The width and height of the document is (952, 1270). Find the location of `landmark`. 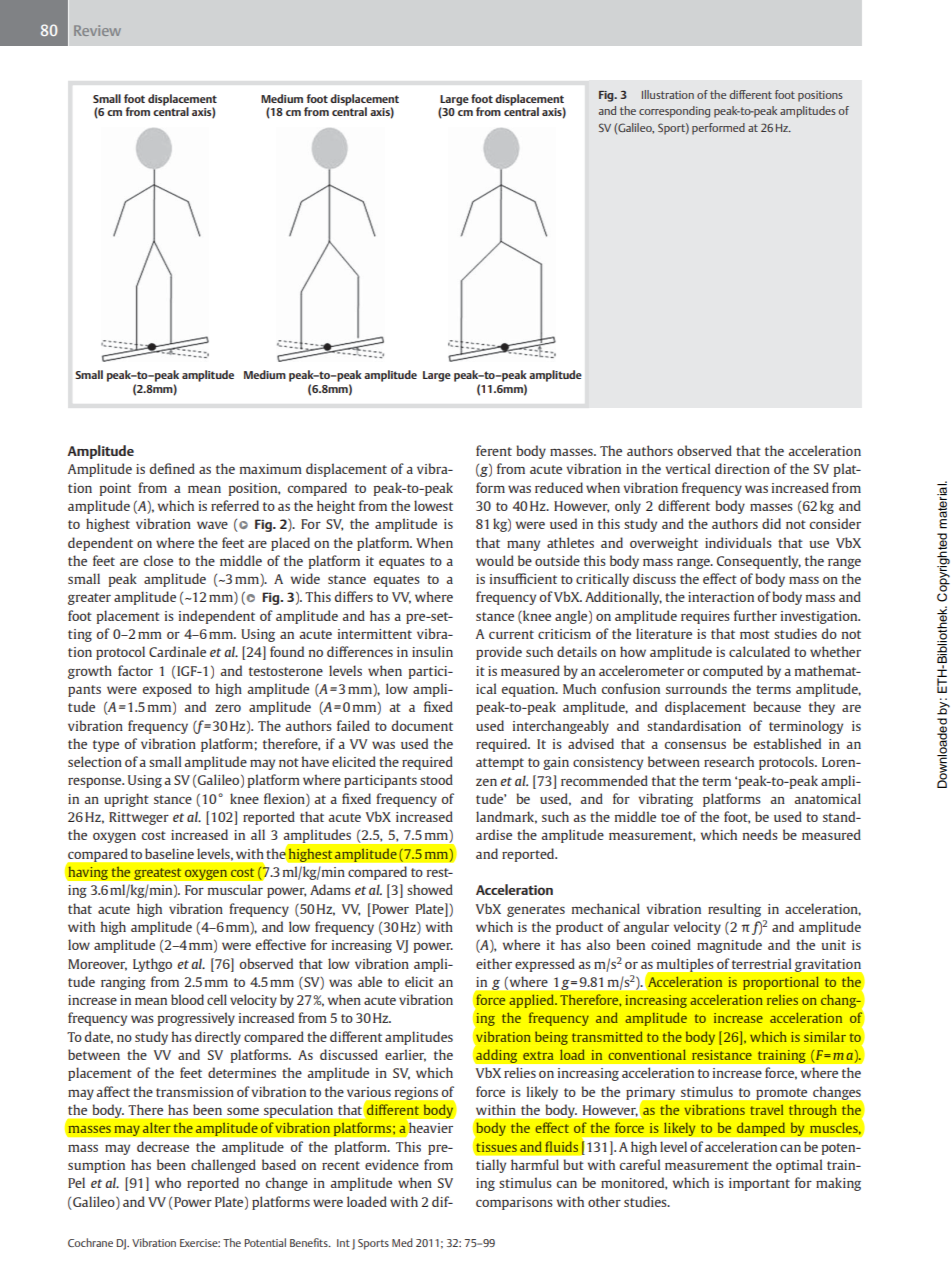

landmark is located at coordinates (506, 817).
